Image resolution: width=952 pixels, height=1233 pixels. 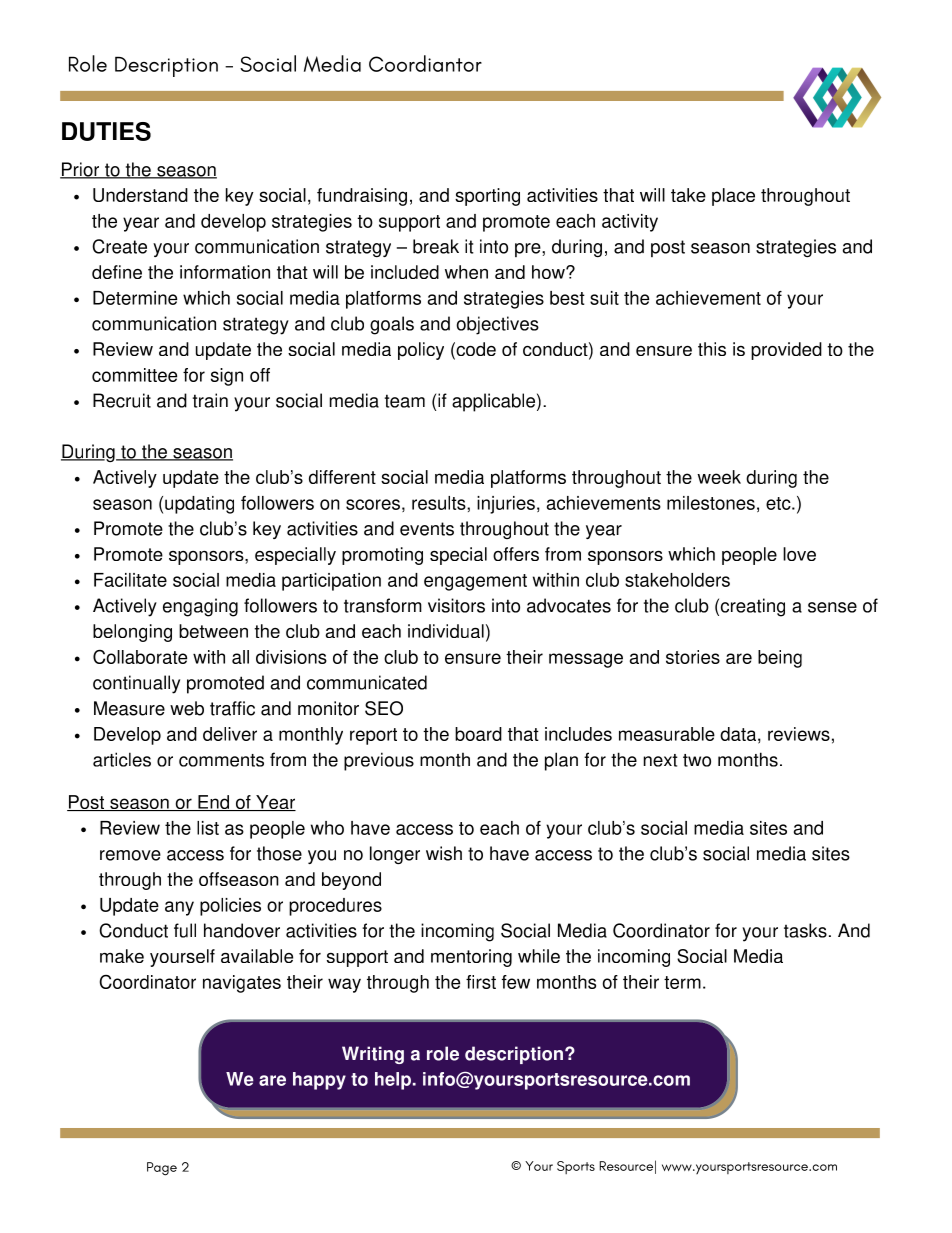 What do you see at coordinates (446, 631) in the screenshot?
I see `individual` at bounding box center [446, 631].
